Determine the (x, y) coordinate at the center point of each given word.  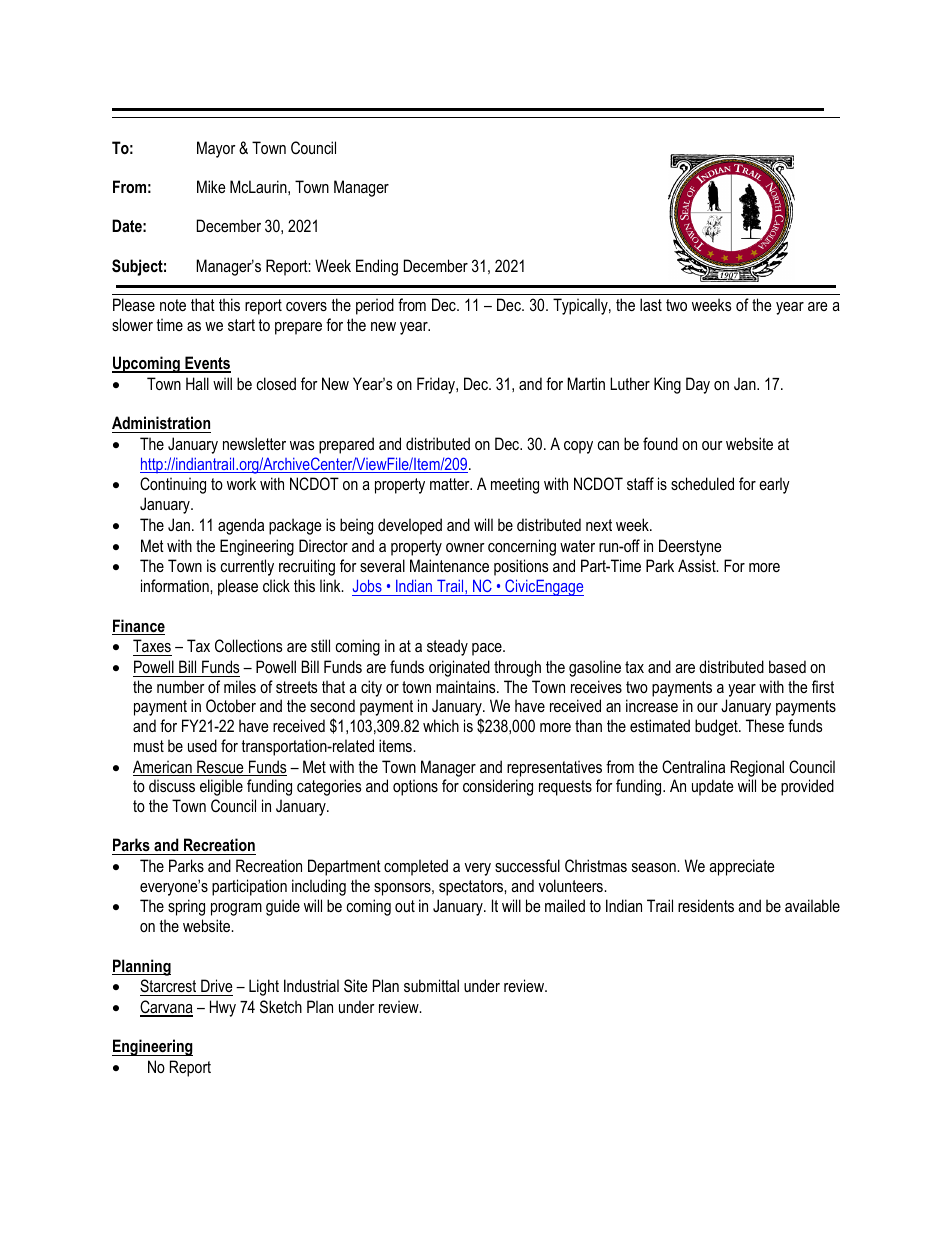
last (651, 304)
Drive (217, 985)
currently (247, 567)
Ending (377, 267)
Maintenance (449, 565)
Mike (211, 186)
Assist (698, 565)
